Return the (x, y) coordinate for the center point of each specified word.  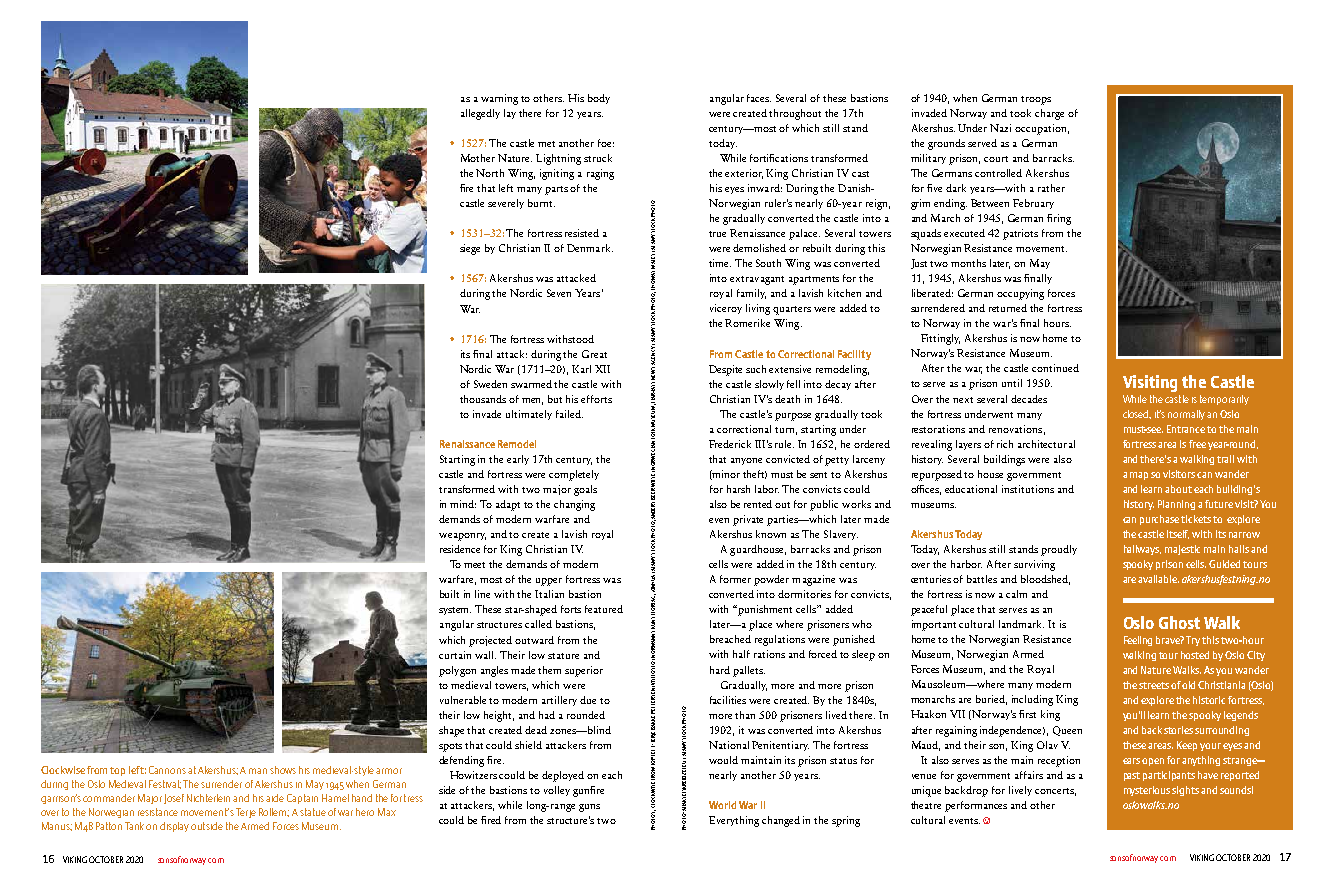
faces (759, 98)
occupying (1020, 294)
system (455, 611)
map (1139, 476)
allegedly (480, 114)
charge (1049, 114)
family (751, 294)
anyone (746, 461)
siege (470, 249)
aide (275, 798)
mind (463, 504)
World (722, 805)
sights (1185, 791)
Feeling (1138, 641)
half (741, 654)
